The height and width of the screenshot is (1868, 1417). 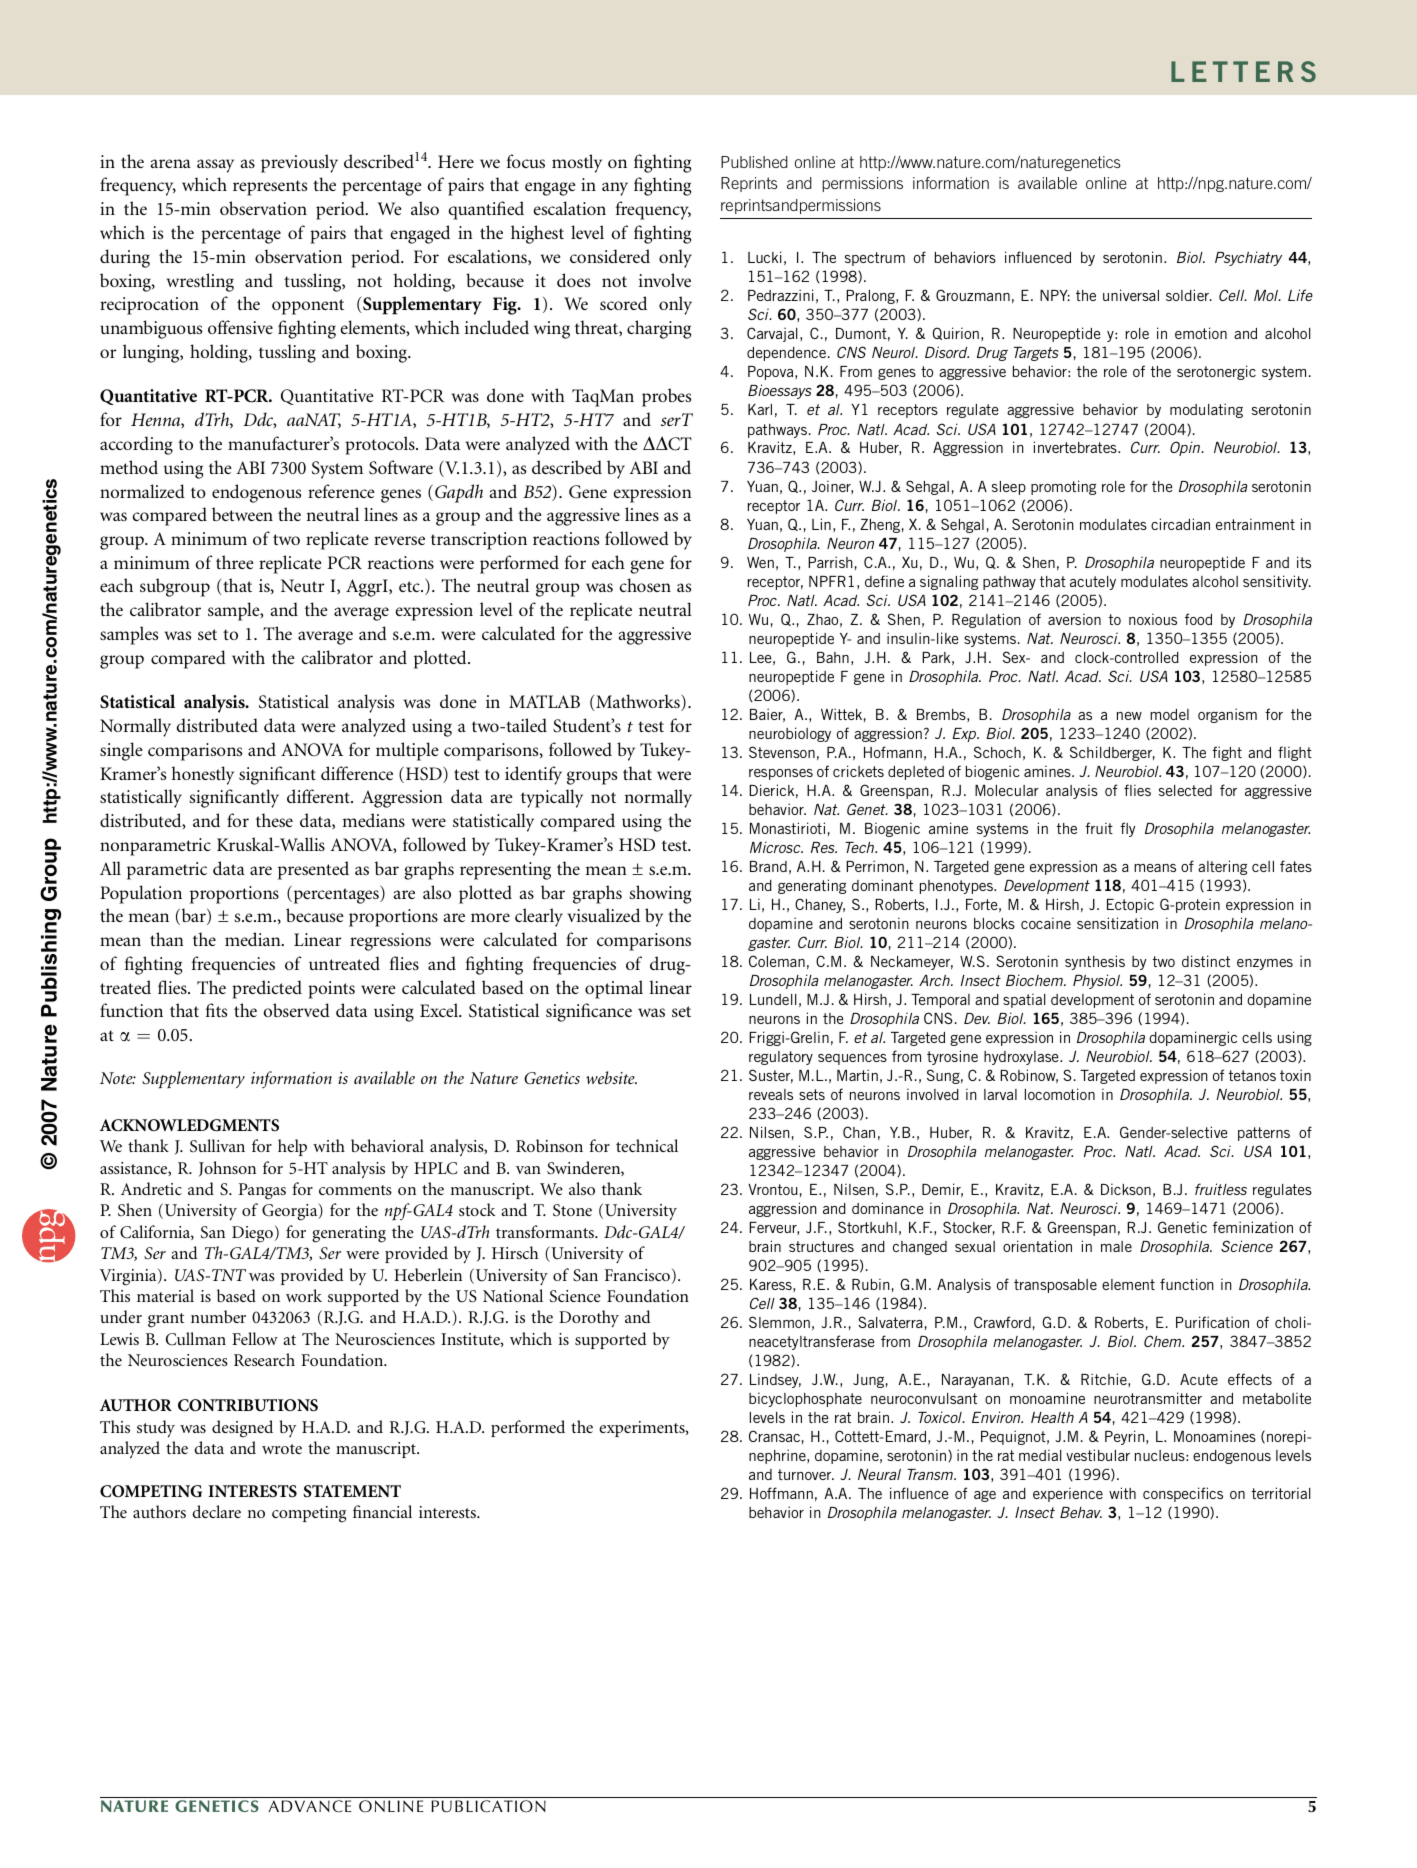 What do you see at coordinates (754, 162) in the screenshot?
I see `Published` at bounding box center [754, 162].
